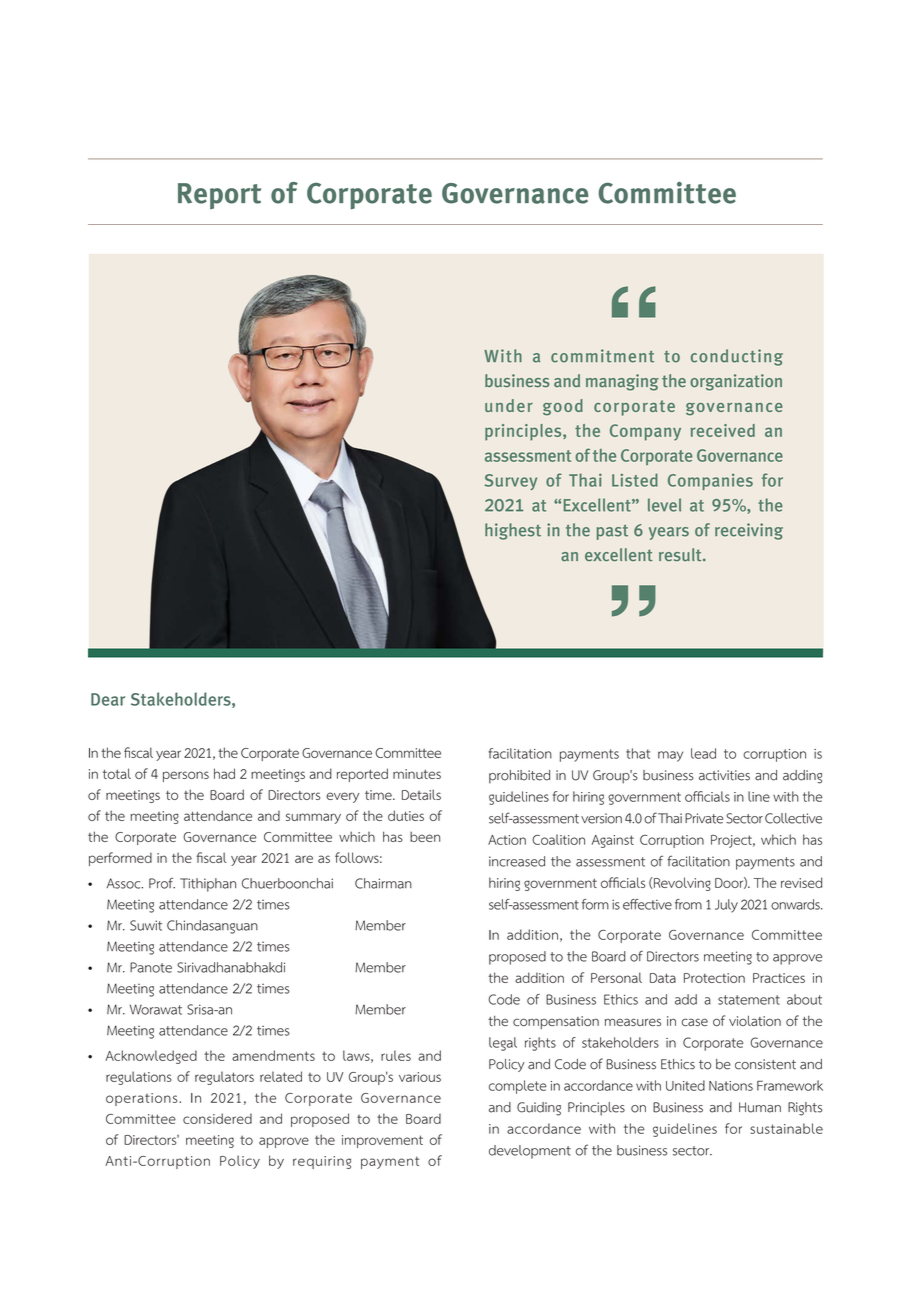  Describe the element at coordinates (162, 883) in the document. I see `Prof` at that location.
